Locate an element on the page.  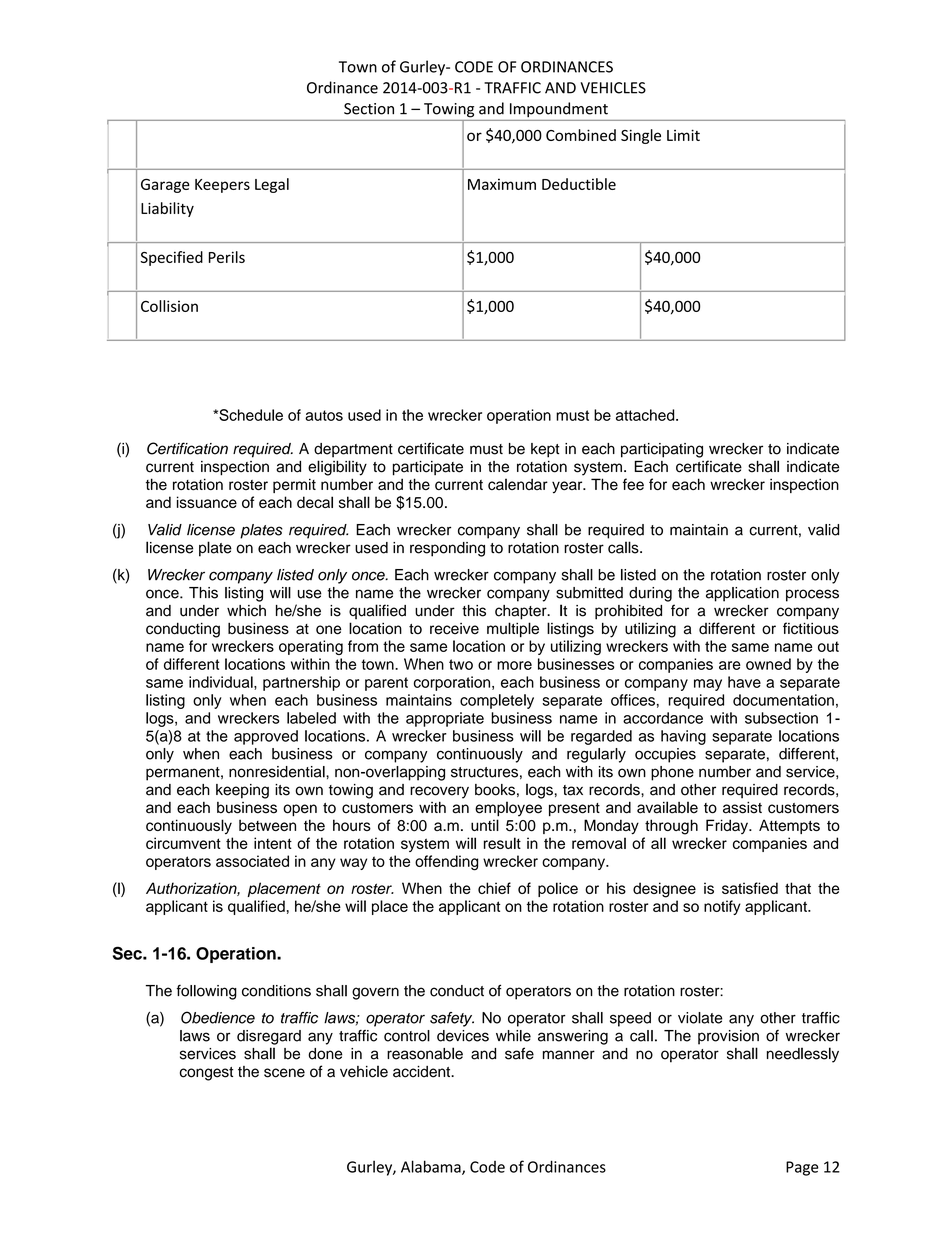
assist is located at coordinates (742, 807).
